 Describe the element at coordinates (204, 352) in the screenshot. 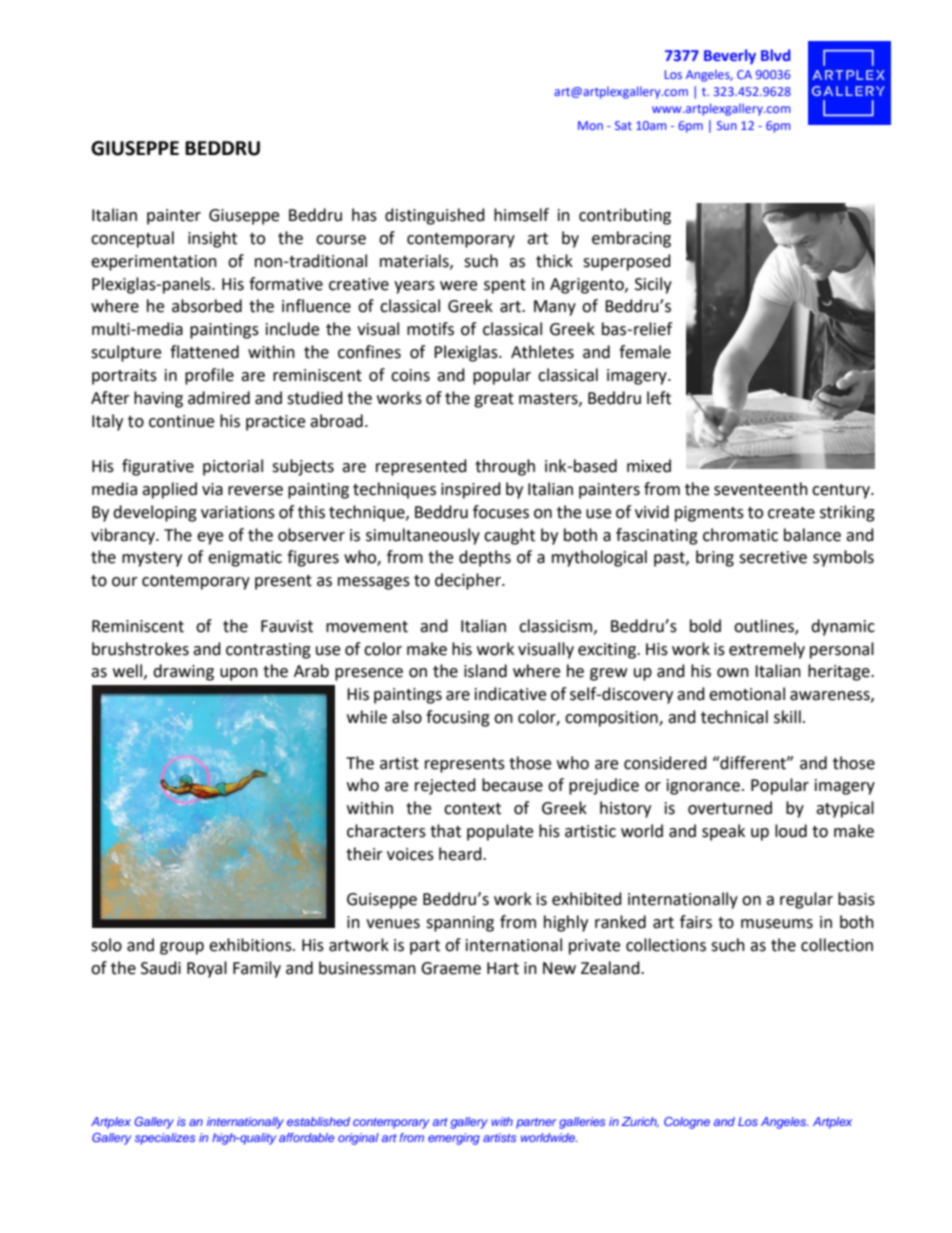

I see `flattened` at that location.
